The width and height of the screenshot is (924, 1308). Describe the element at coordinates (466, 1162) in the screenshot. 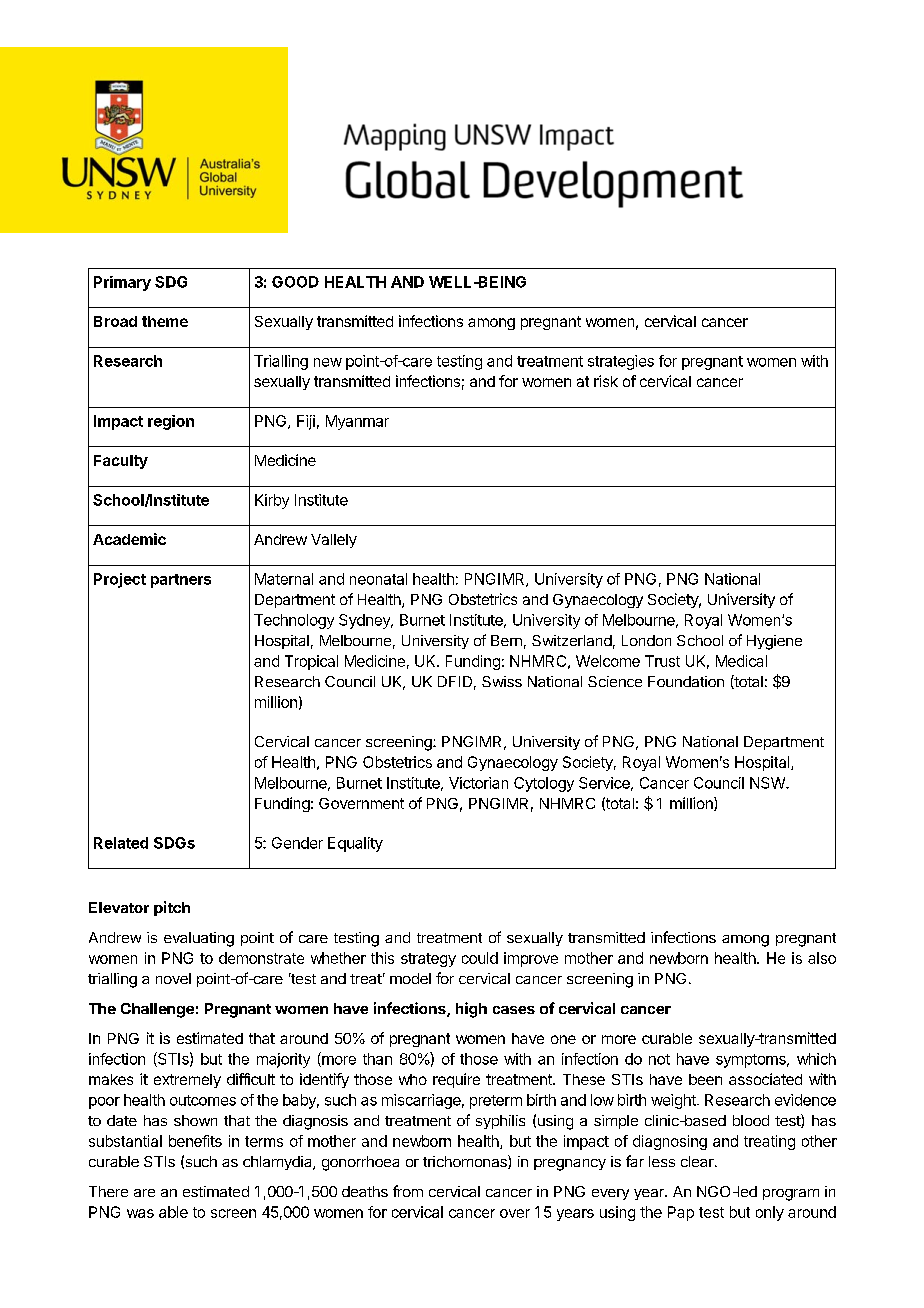

I see `trichomonas` at that location.
